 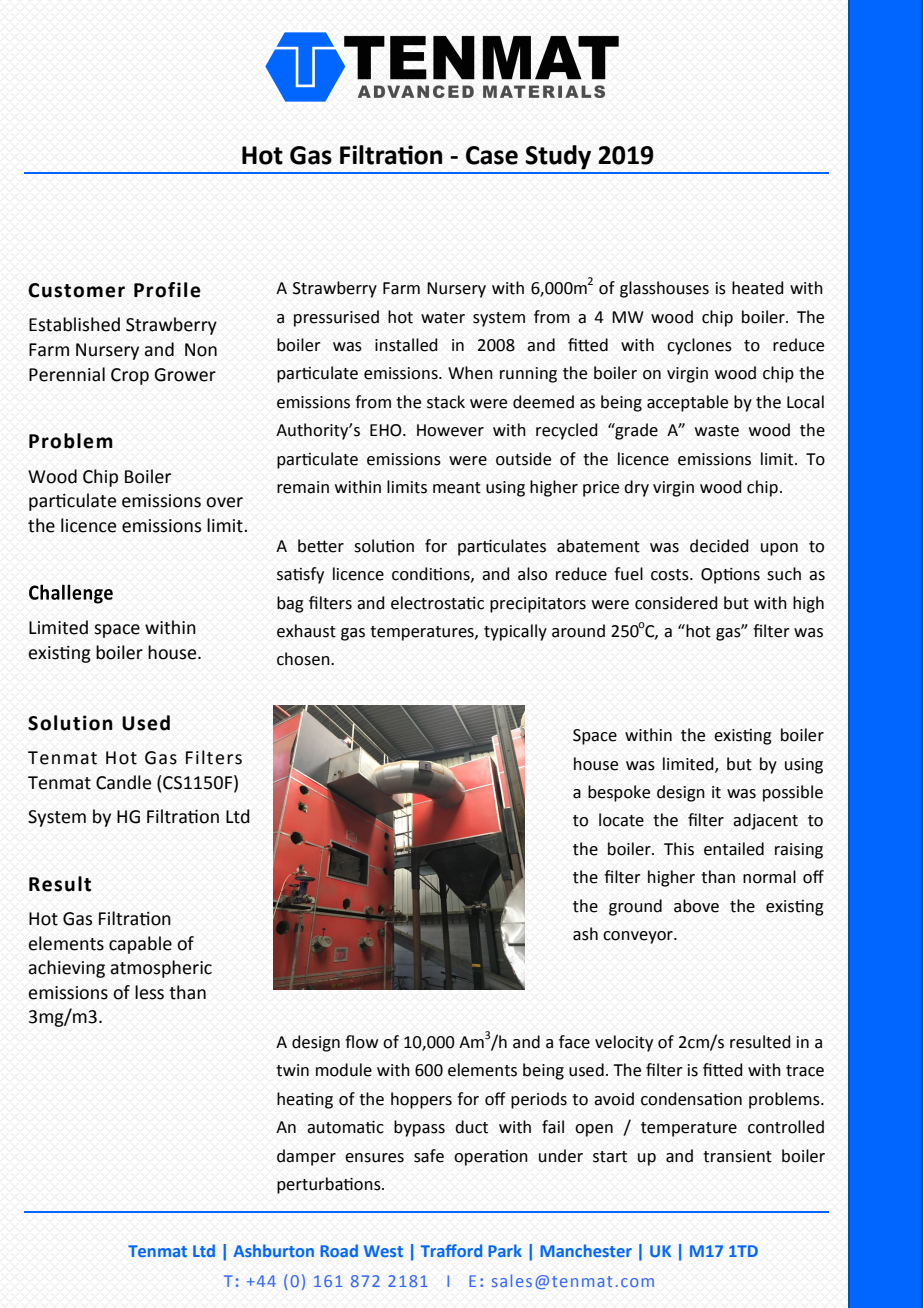 What do you see at coordinates (446, 402) in the document?
I see `stack` at bounding box center [446, 402].
